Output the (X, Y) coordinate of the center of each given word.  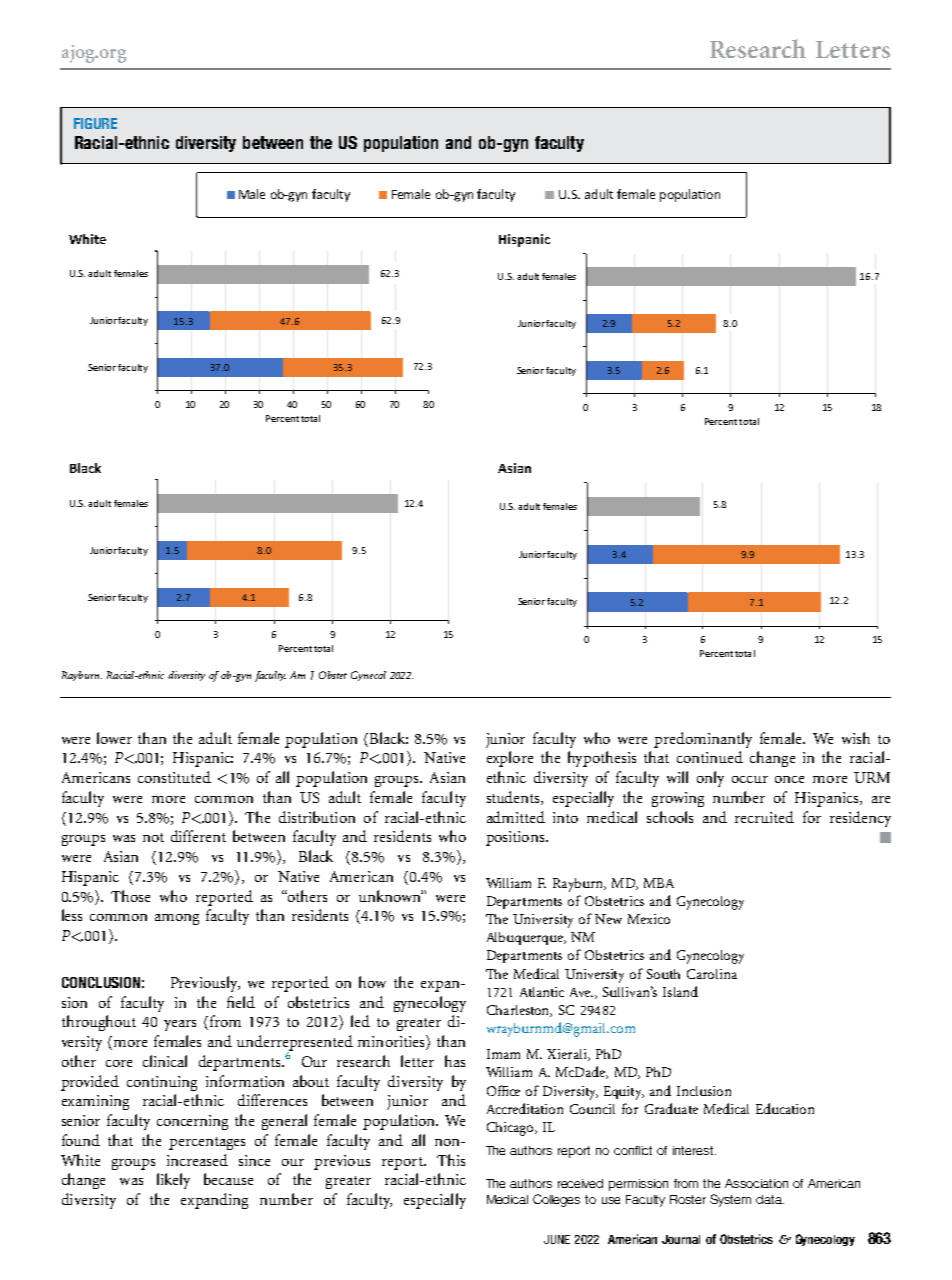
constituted (174, 777)
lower (114, 738)
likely (173, 1181)
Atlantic (542, 992)
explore (510, 759)
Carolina (712, 974)
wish (856, 738)
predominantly (703, 740)
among (177, 919)
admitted (516, 817)
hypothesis (602, 759)
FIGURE (95, 123)
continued (710, 757)
